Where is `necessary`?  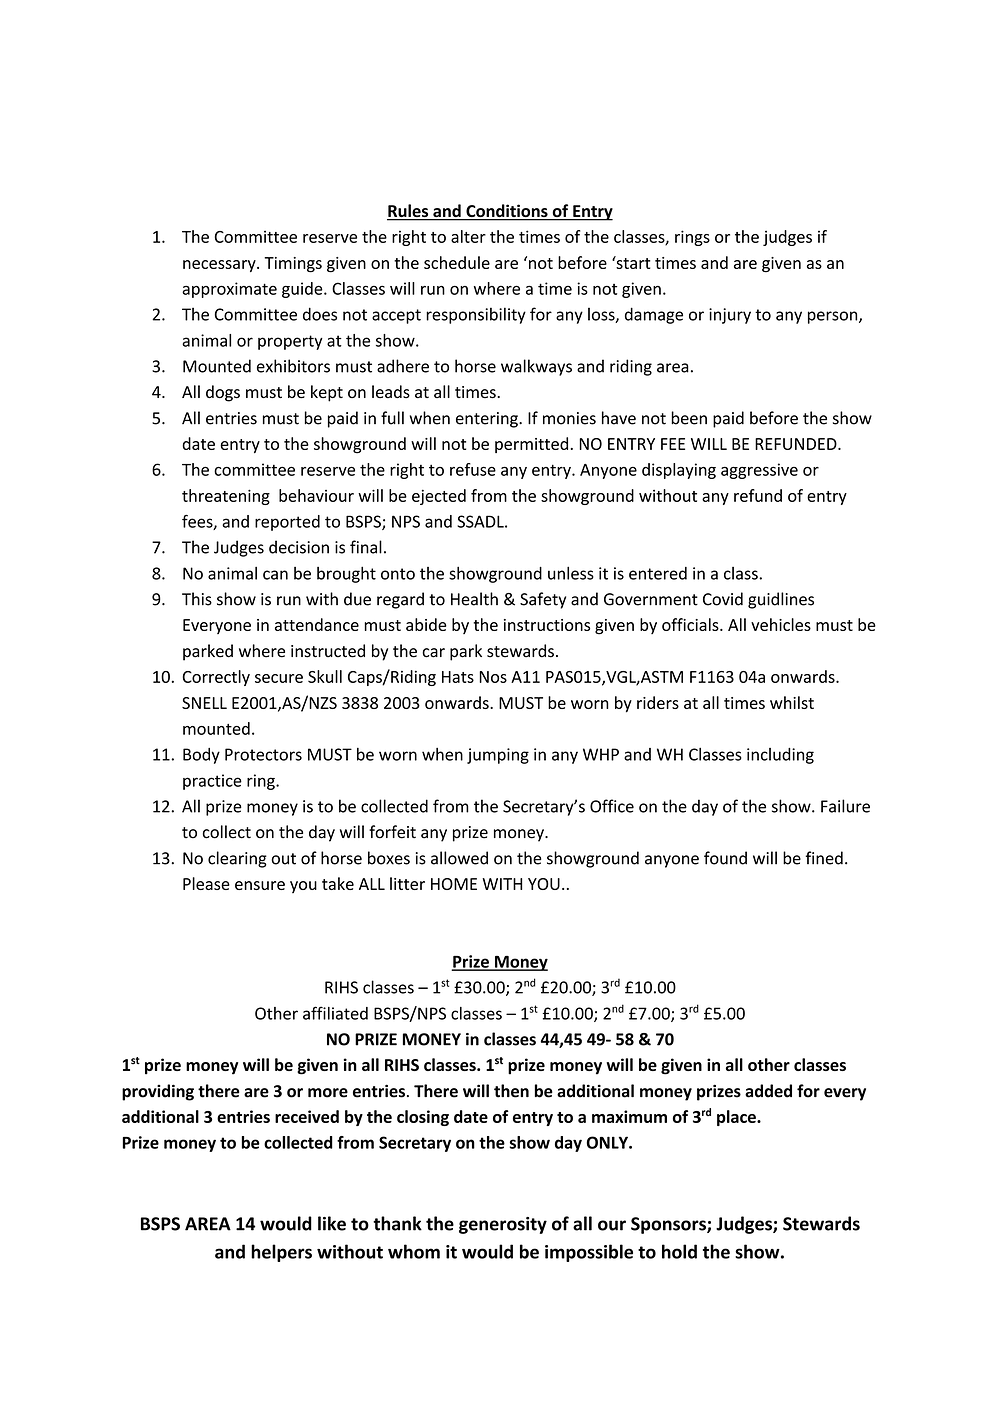 necessary is located at coordinates (220, 266).
